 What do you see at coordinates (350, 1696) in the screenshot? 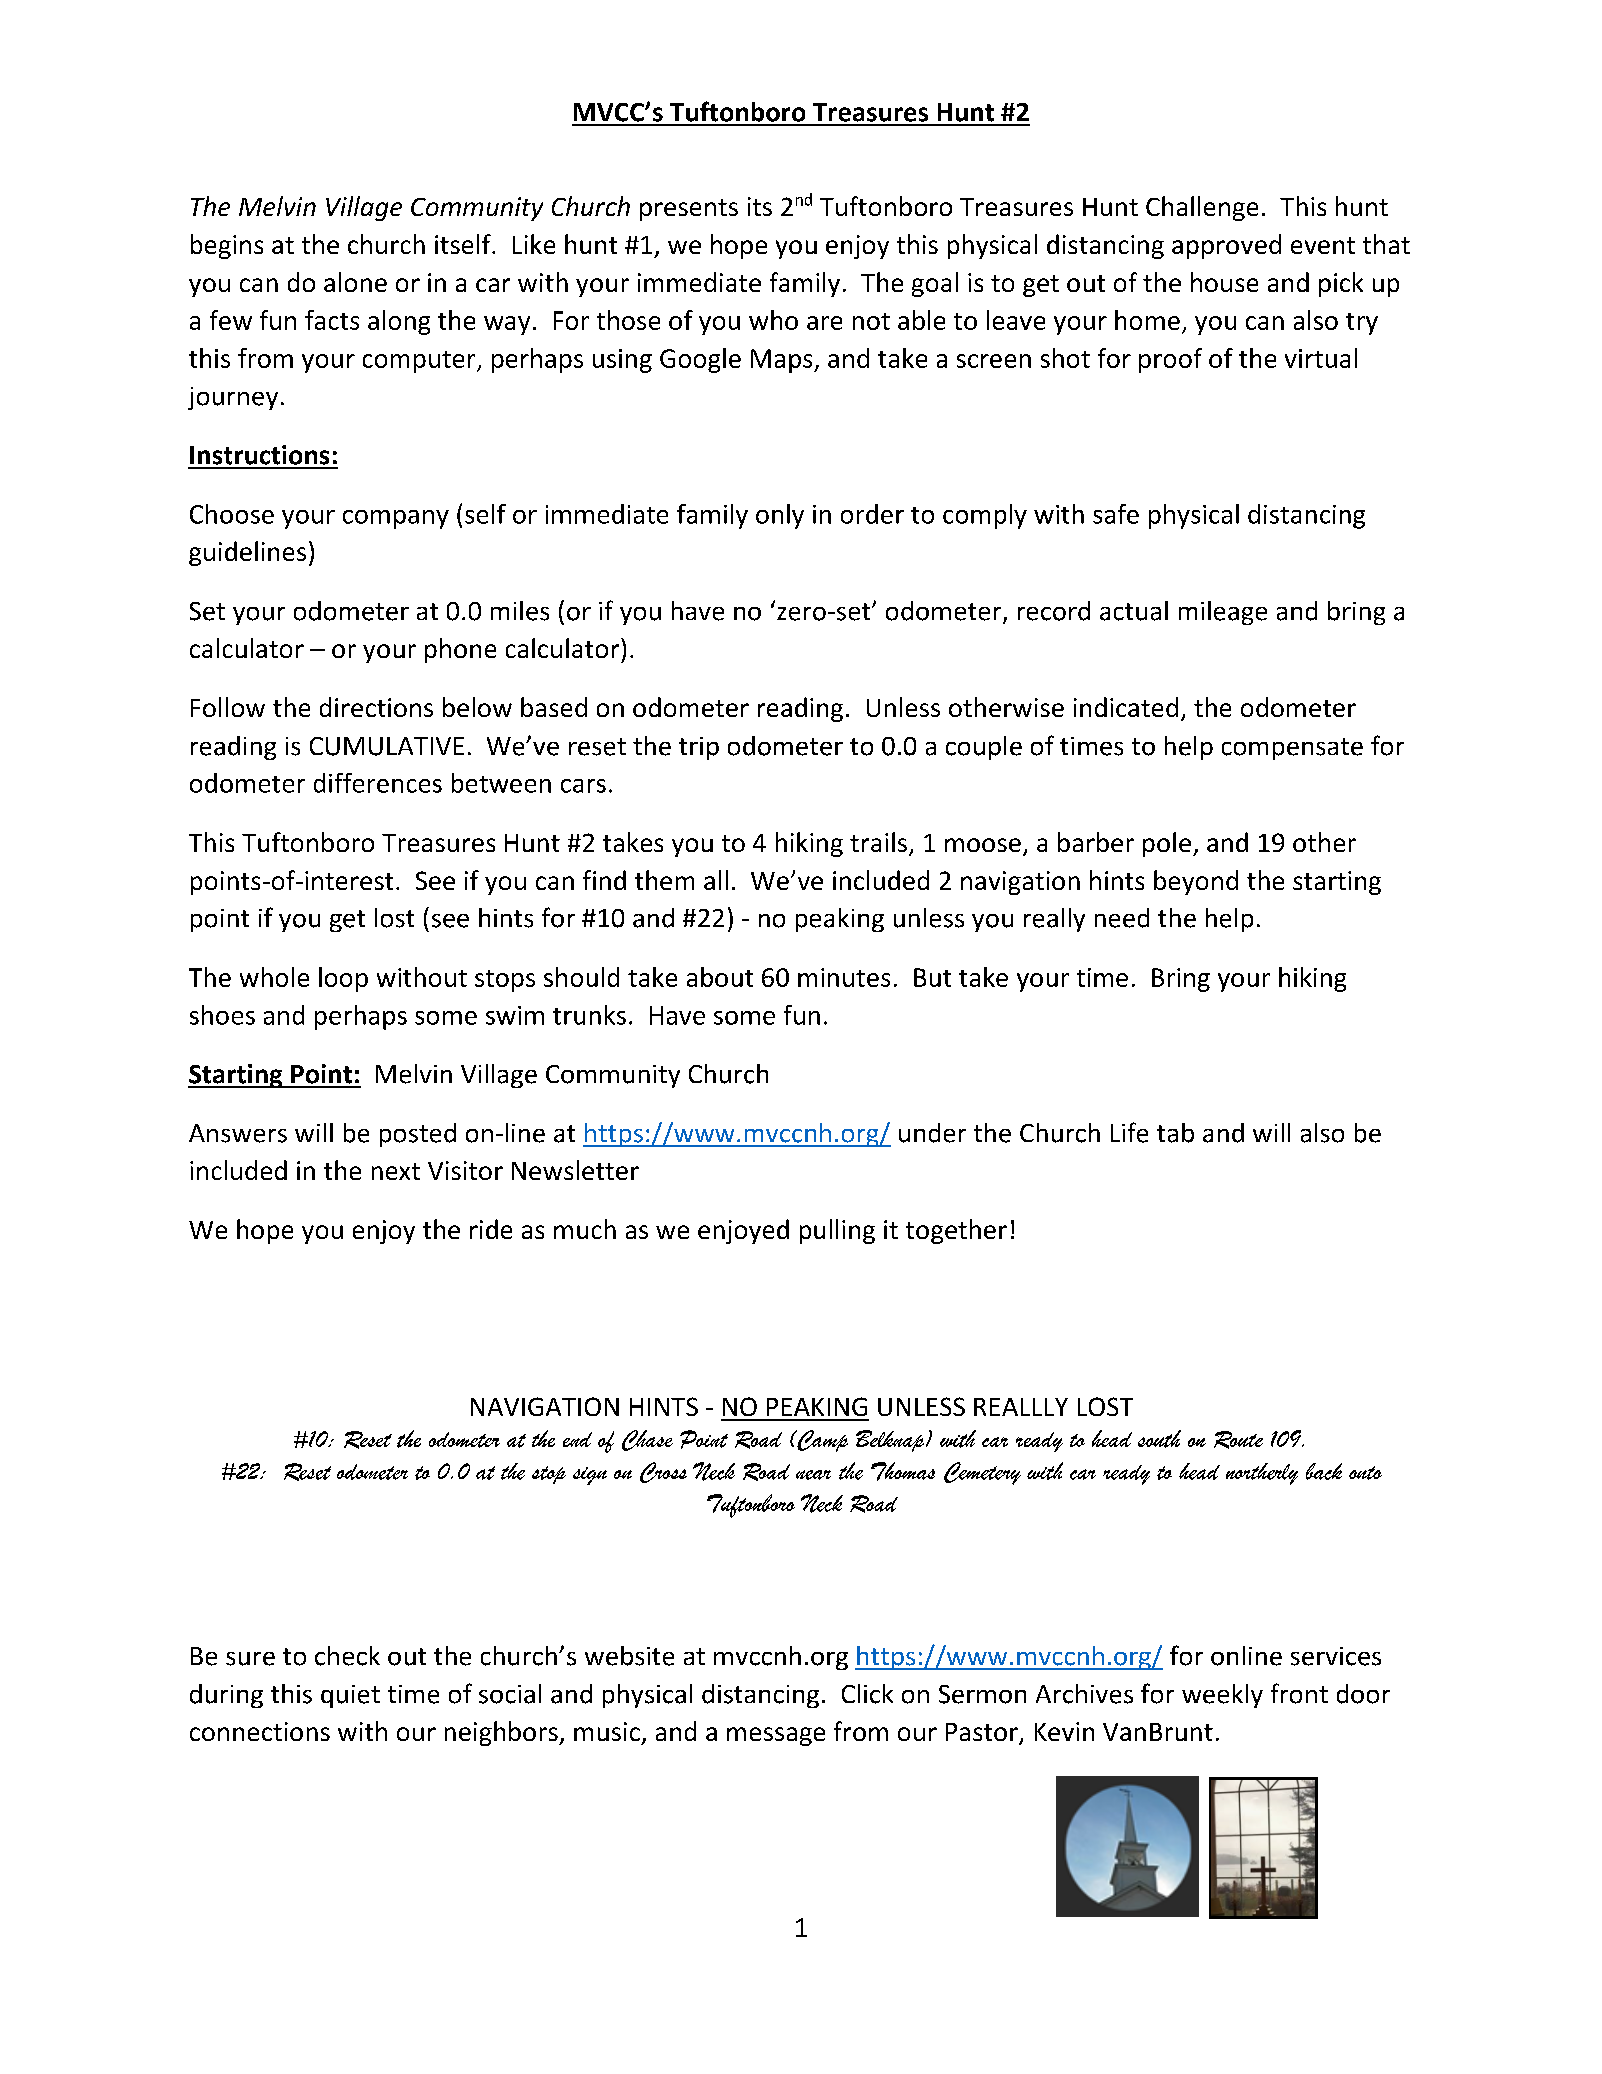
I see `quiet` at bounding box center [350, 1696].
